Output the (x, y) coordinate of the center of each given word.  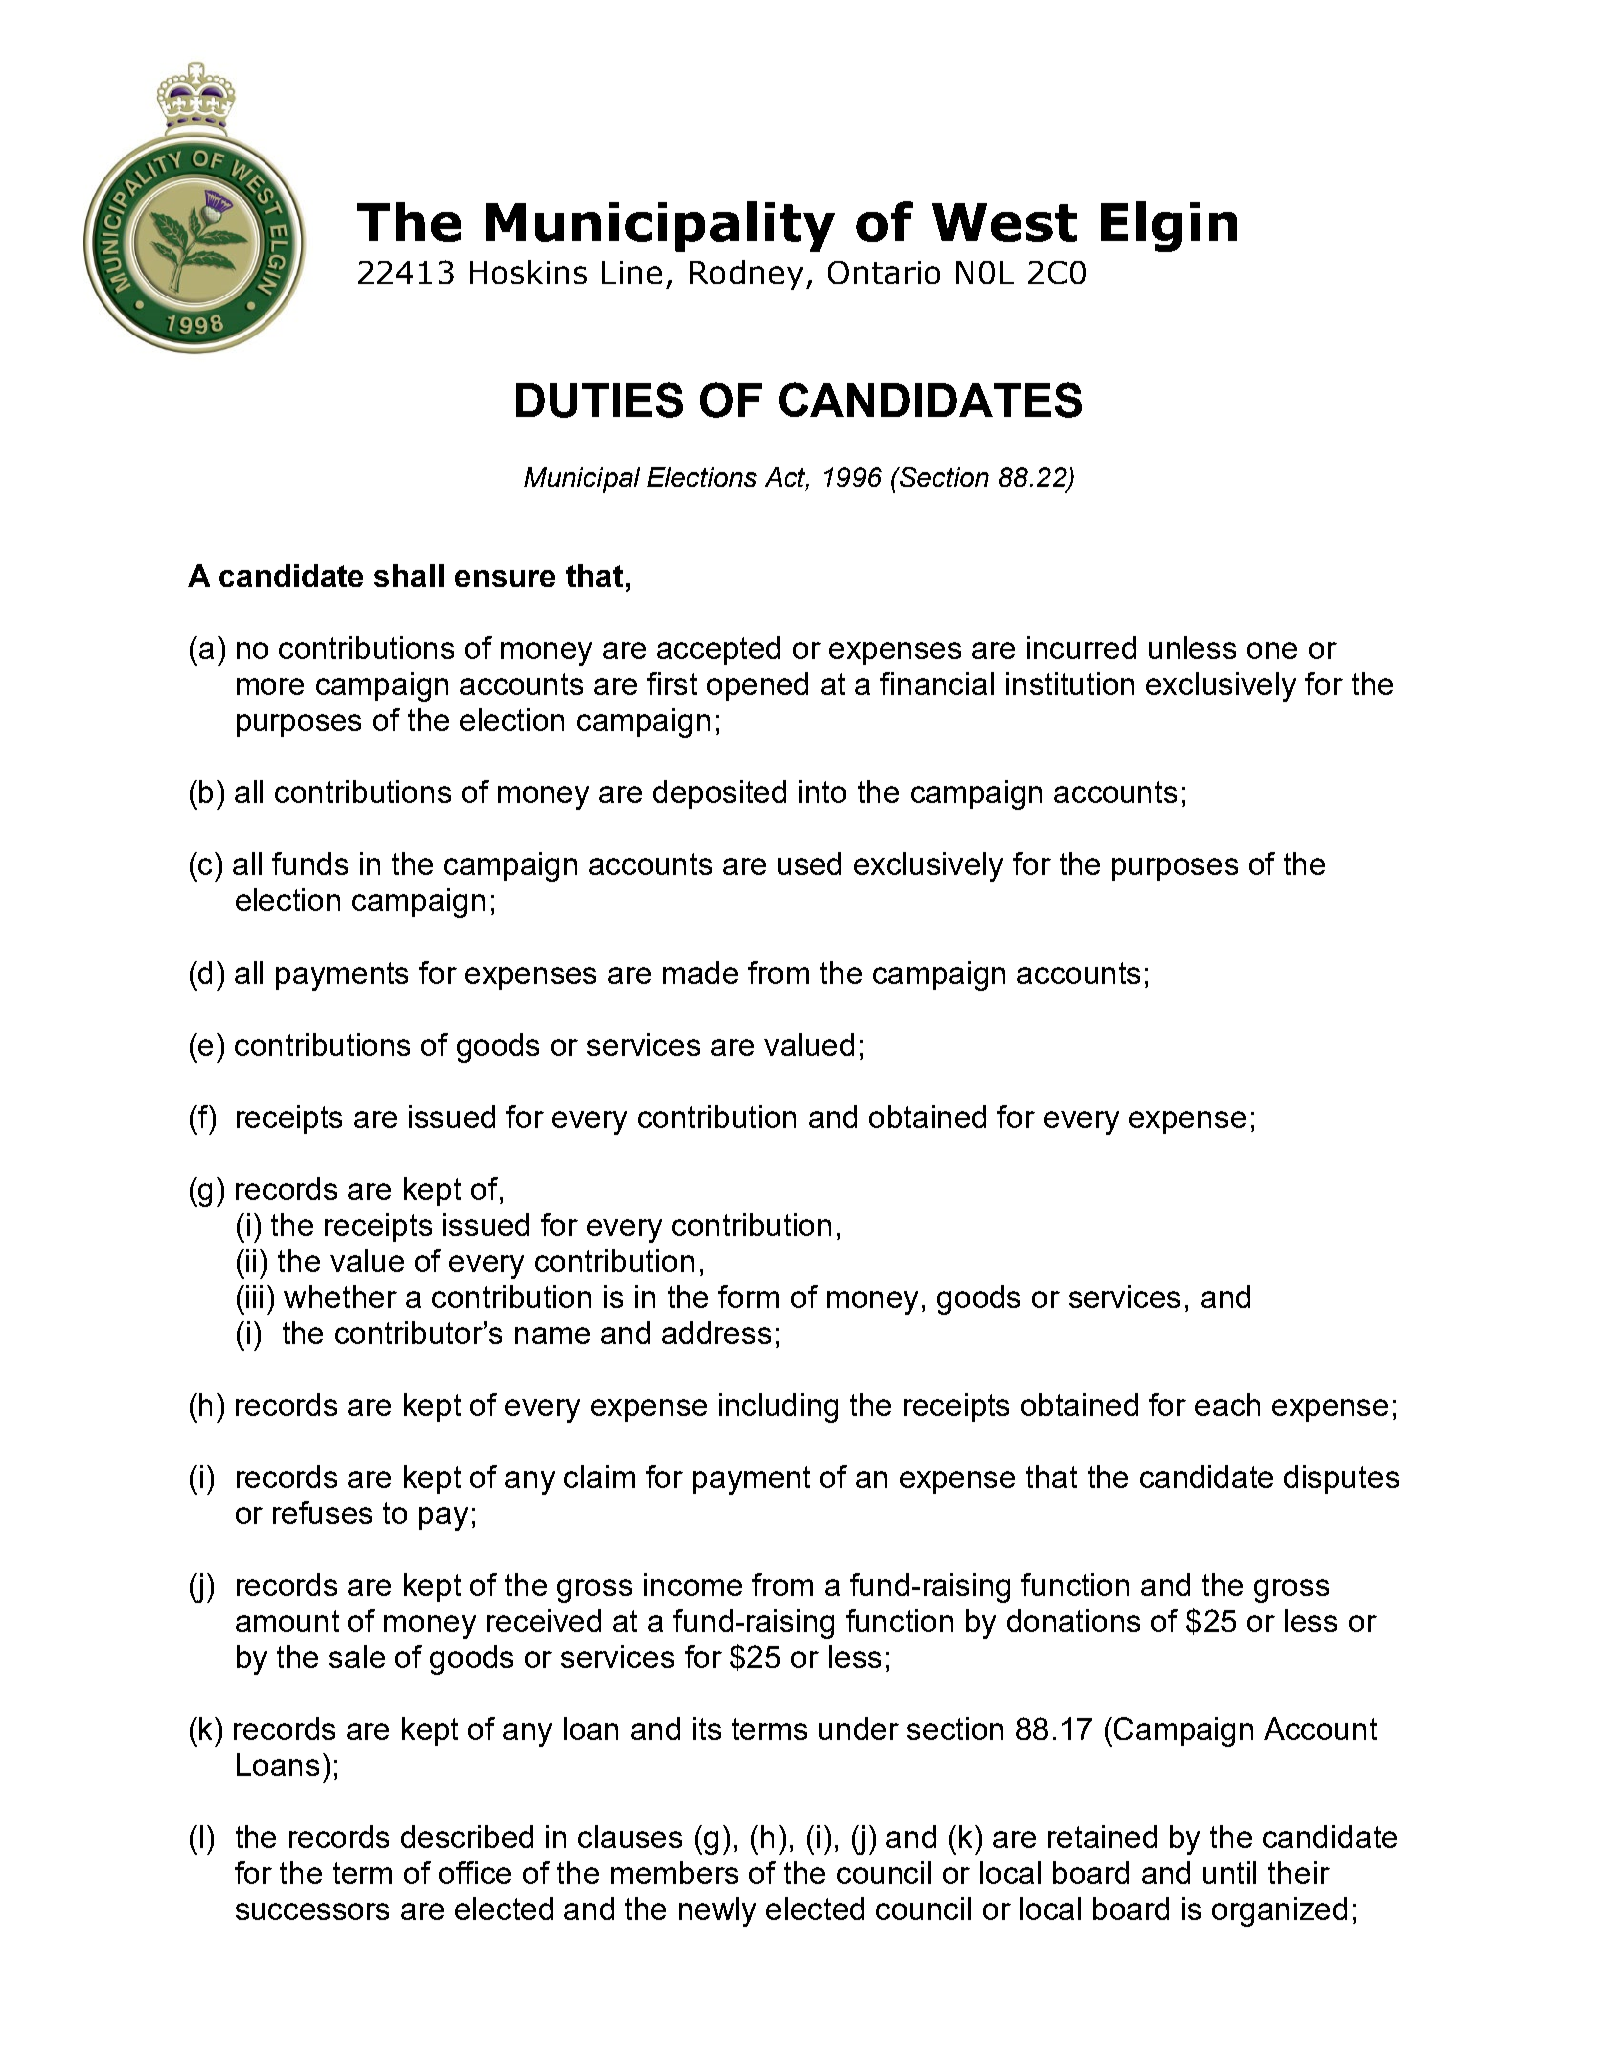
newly (717, 1912)
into (822, 791)
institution (1070, 683)
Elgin (1169, 226)
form (748, 1296)
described (467, 1836)
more (270, 686)
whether (340, 1296)
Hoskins (528, 272)
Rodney (746, 275)
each (1227, 1404)
